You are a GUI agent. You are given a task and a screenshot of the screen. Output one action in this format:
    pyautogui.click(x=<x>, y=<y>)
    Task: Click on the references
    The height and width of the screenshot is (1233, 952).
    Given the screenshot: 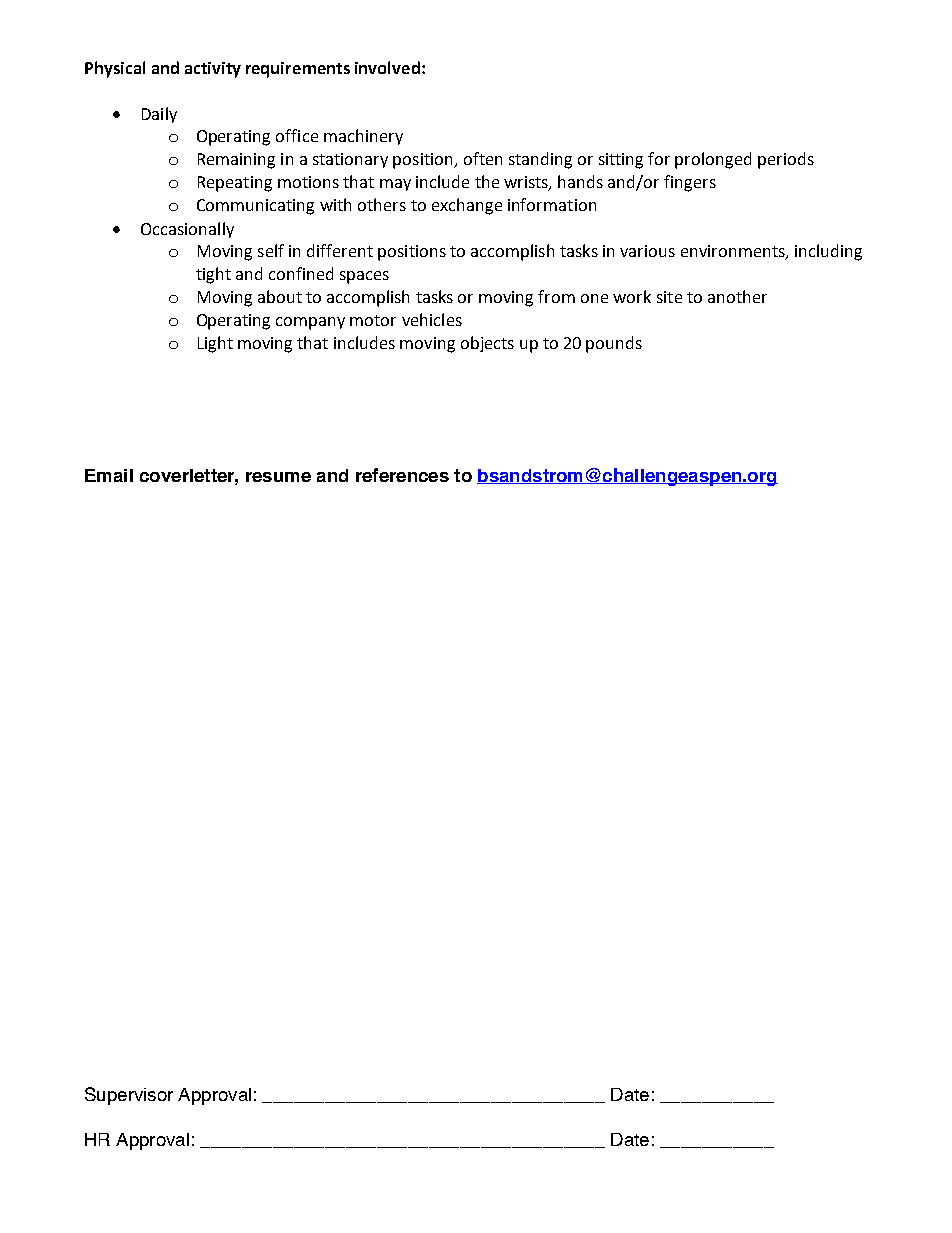 What is the action you would take?
    pyautogui.click(x=402, y=475)
